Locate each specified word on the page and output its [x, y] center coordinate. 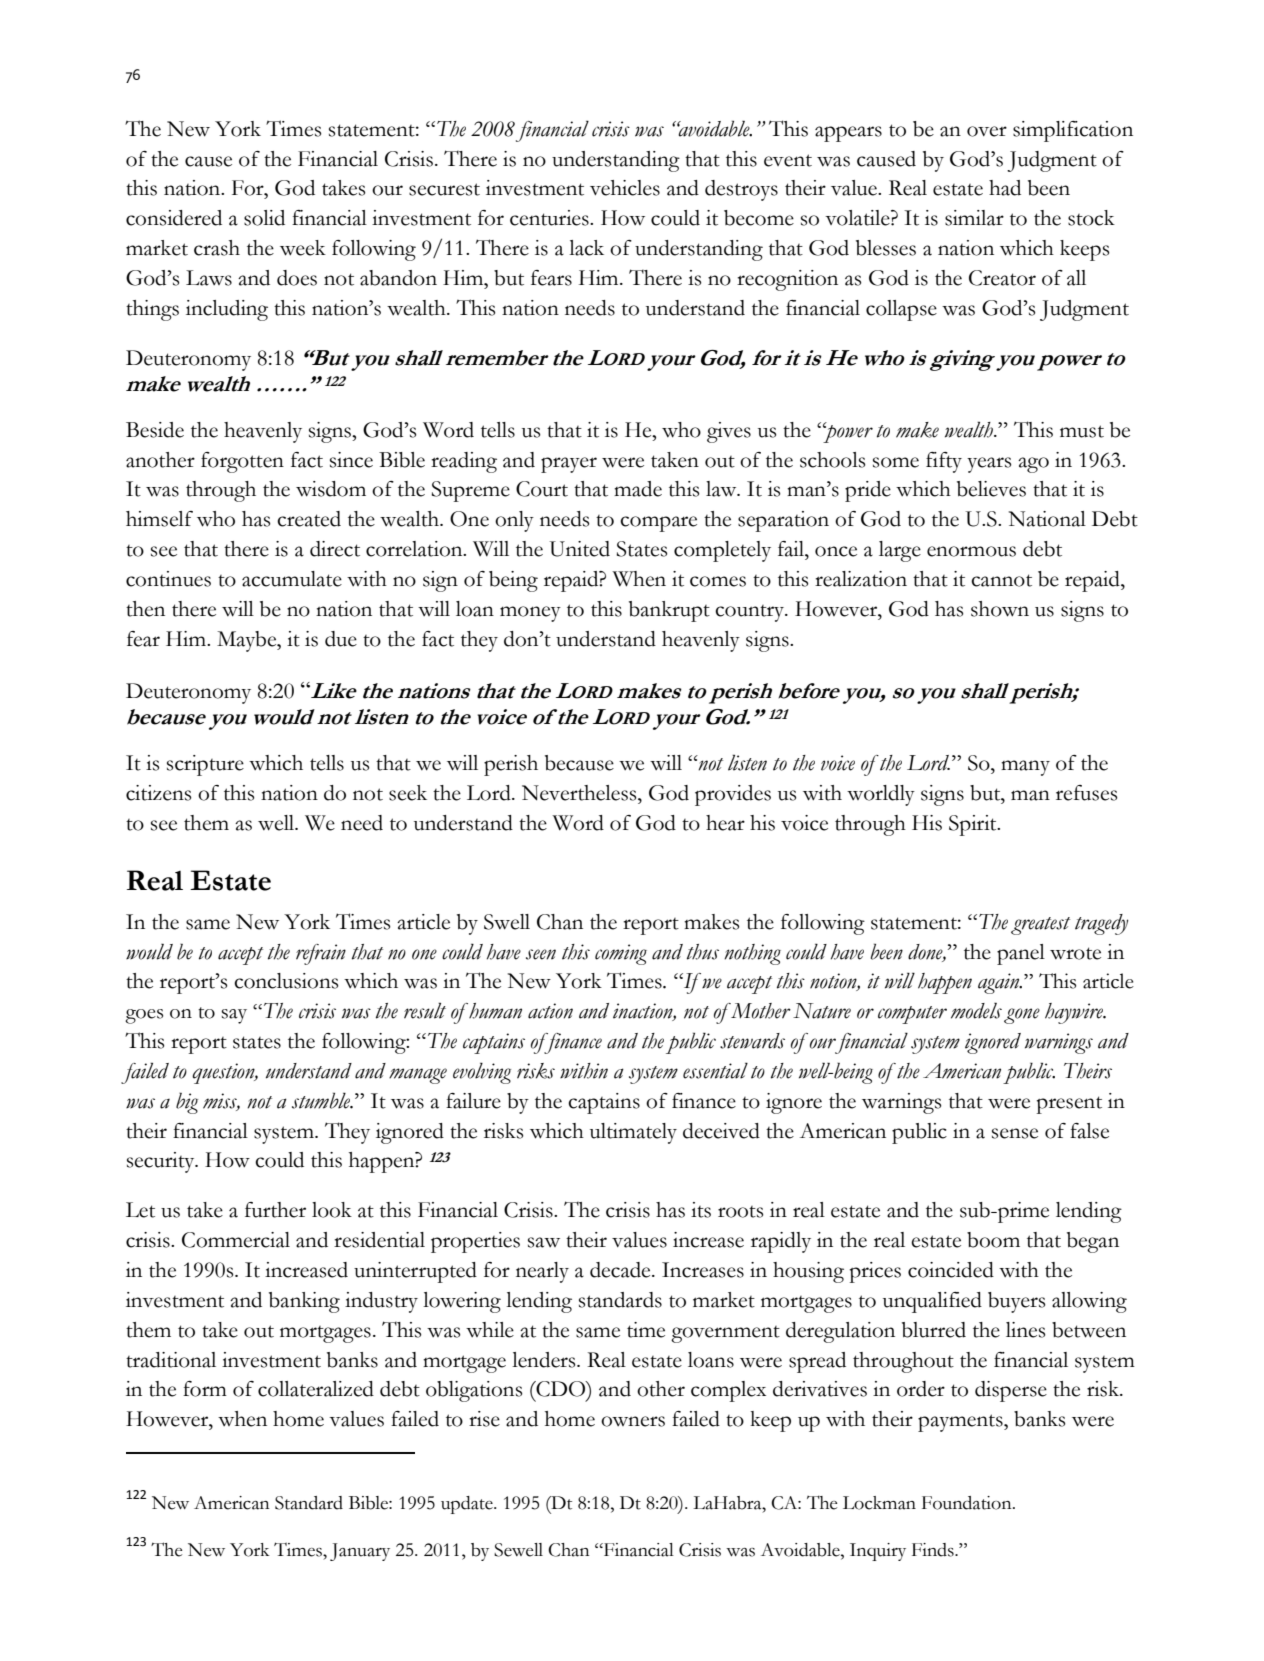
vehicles [625, 188]
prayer [569, 465]
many [1025, 768]
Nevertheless [580, 793]
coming [621, 954]
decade [621, 1270]
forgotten [242, 462]
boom [993, 1240]
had [1005, 188]
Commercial [236, 1240]
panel [1021, 954]
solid [264, 218]
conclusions [286, 981]
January [360, 1552]
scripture [205, 765]
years [989, 465]
